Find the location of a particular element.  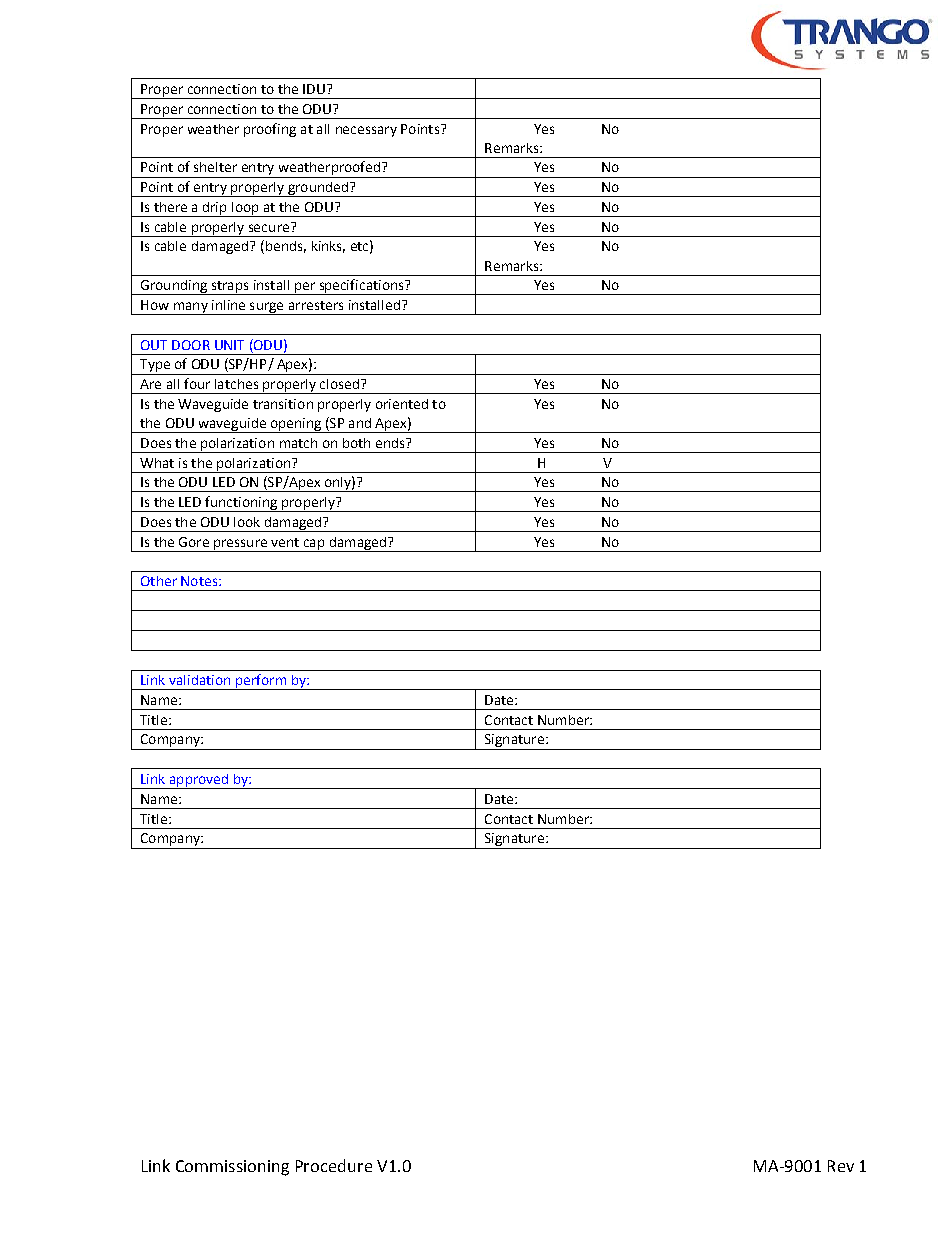

Rev is located at coordinates (841, 1166).
